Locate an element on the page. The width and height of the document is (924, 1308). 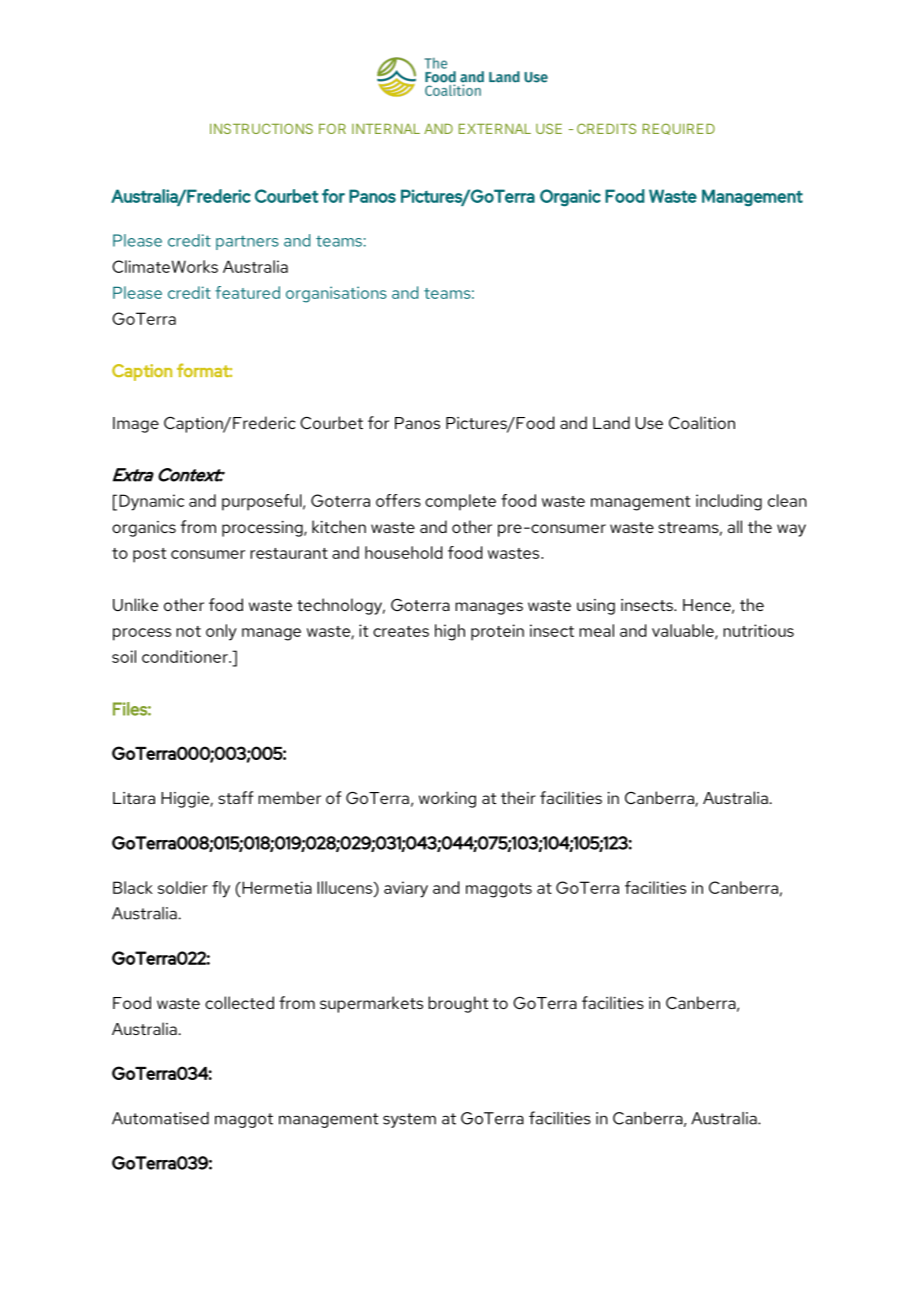
soldier is located at coordinates (183, 887).
